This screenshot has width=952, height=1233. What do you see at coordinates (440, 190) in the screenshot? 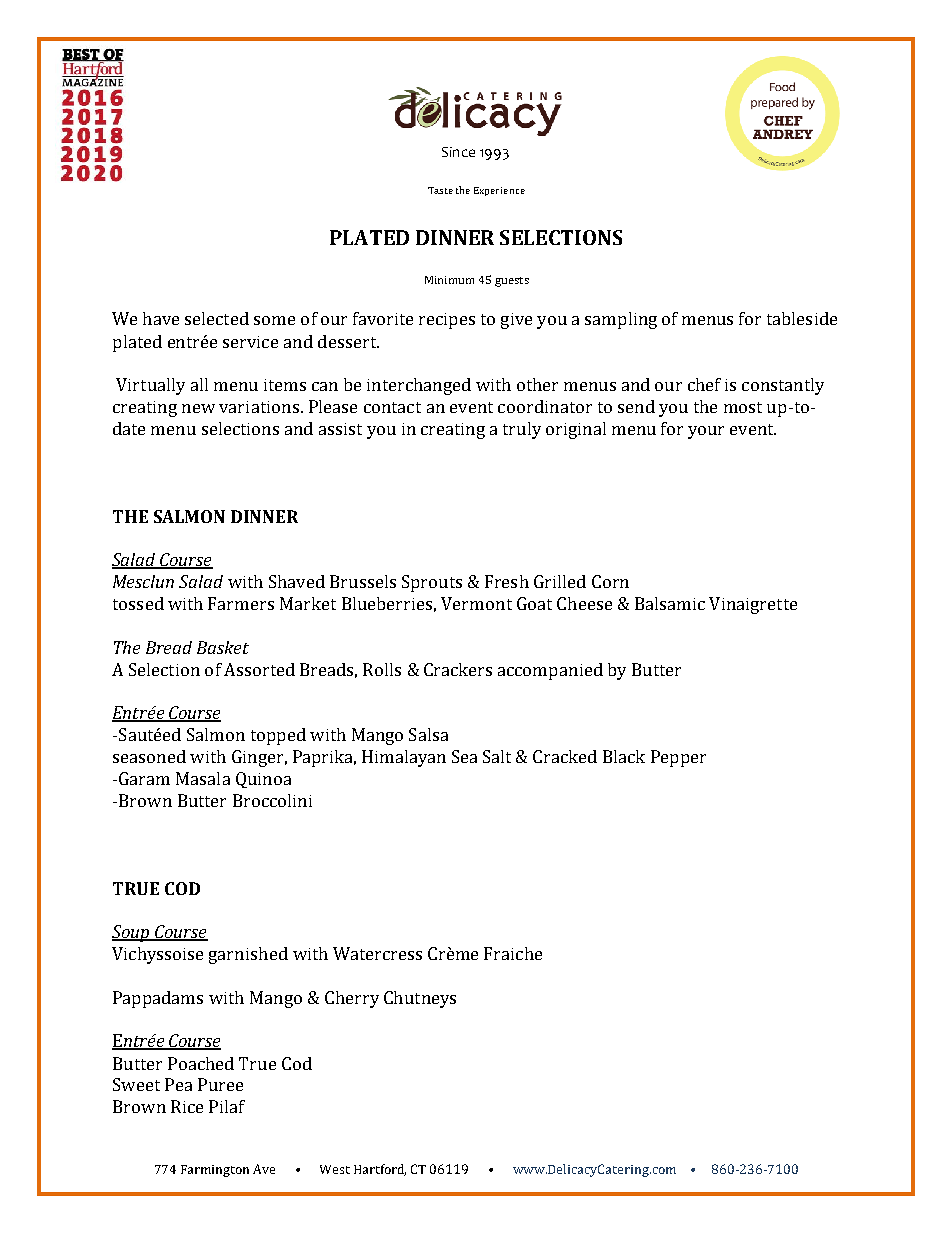
I see `Taste` at bounding box center [440, 190].
